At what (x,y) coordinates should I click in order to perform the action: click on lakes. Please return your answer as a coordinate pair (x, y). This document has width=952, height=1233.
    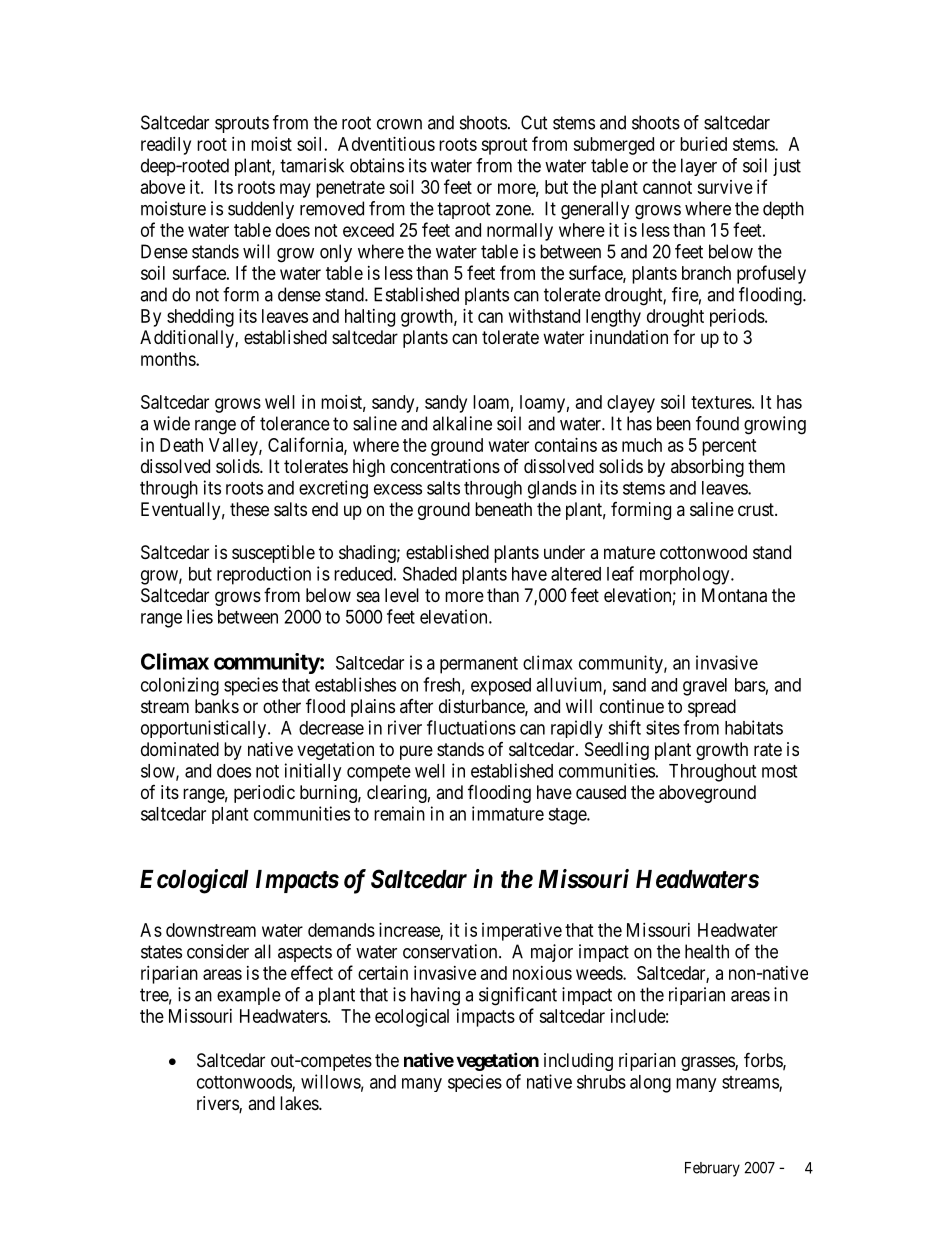
    Looking at the image, I should click on (300, 1103).
